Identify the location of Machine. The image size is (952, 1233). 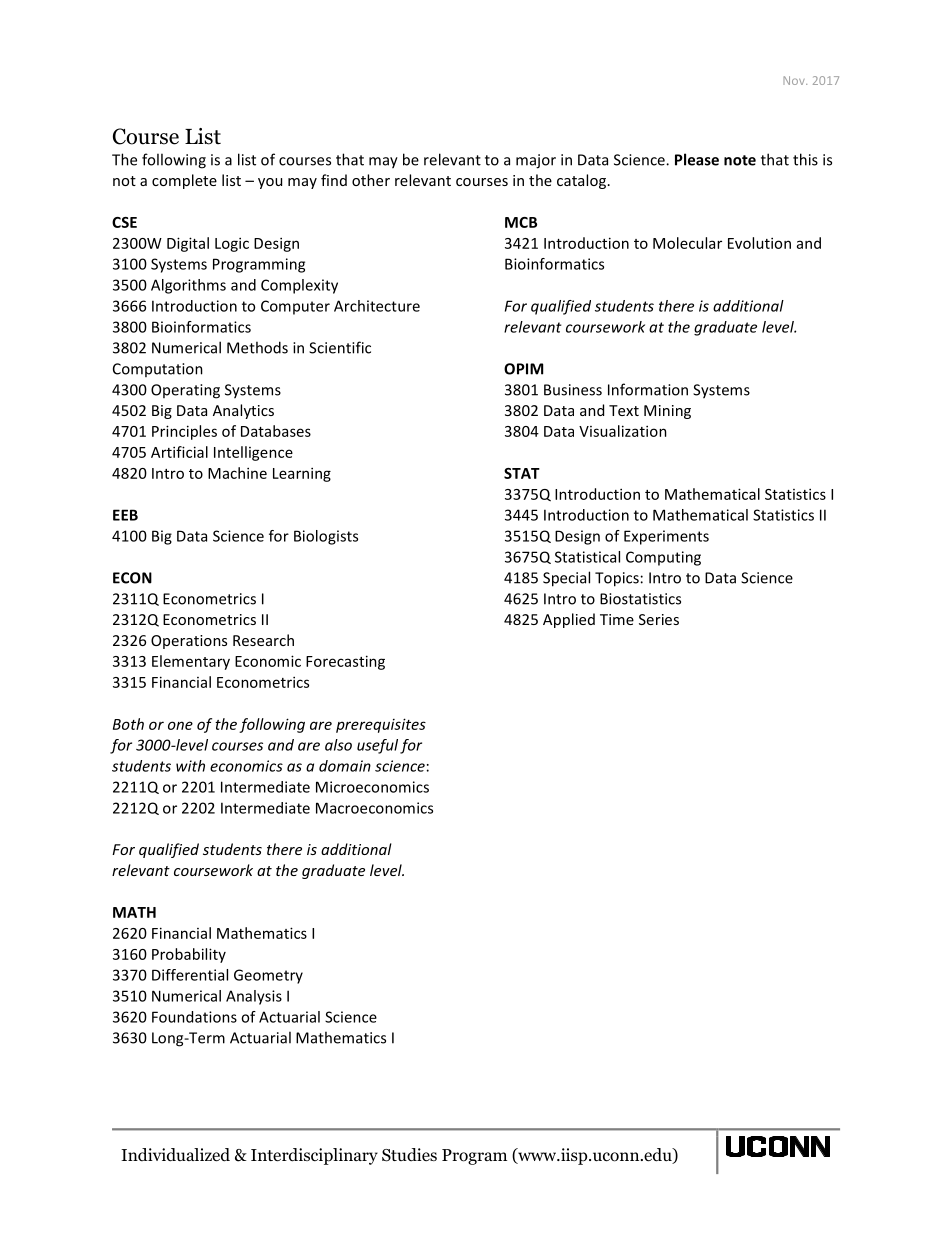
(237, 473).
